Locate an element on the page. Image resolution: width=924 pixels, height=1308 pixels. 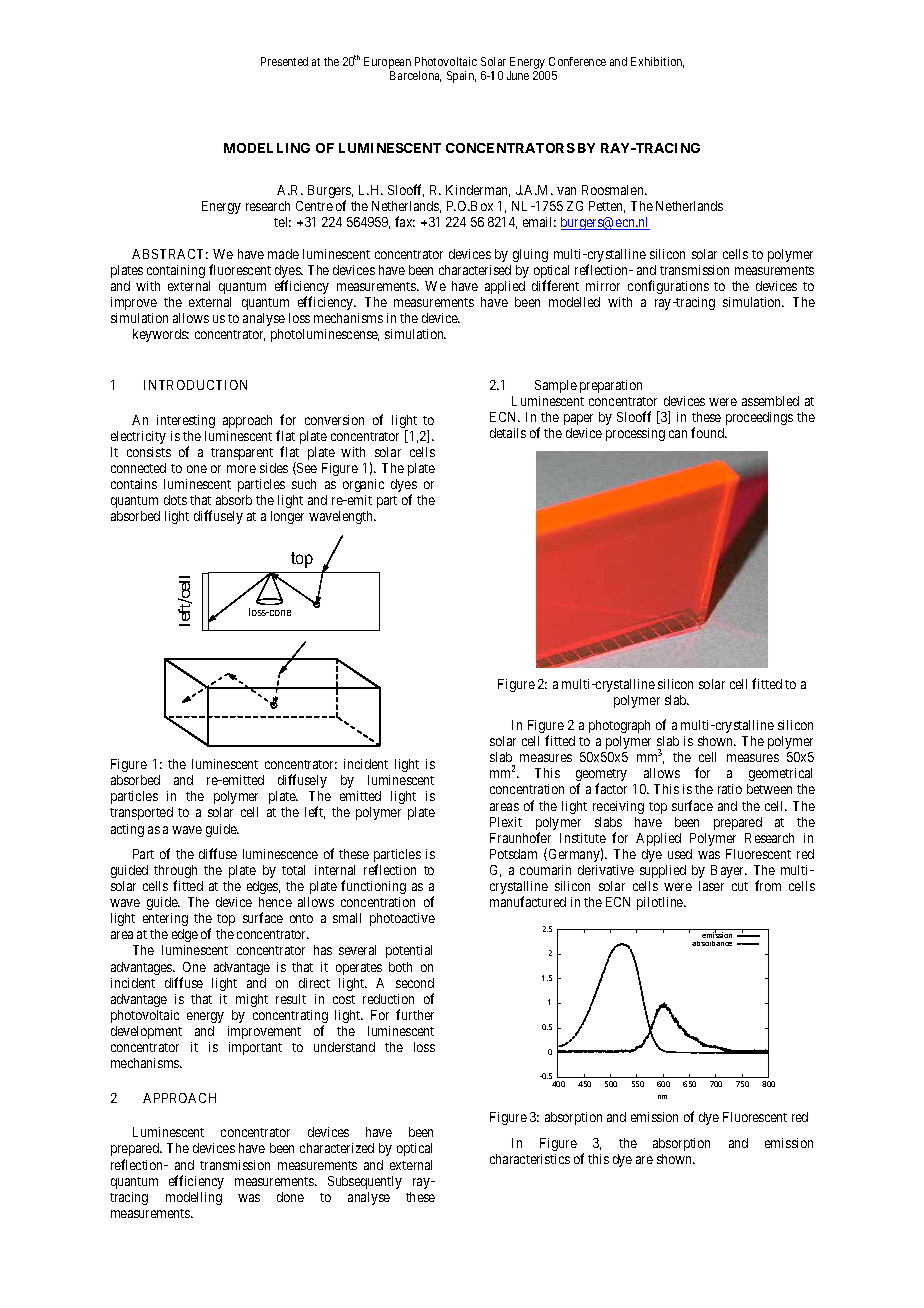
photograph is located at coordinates (619, 726).
